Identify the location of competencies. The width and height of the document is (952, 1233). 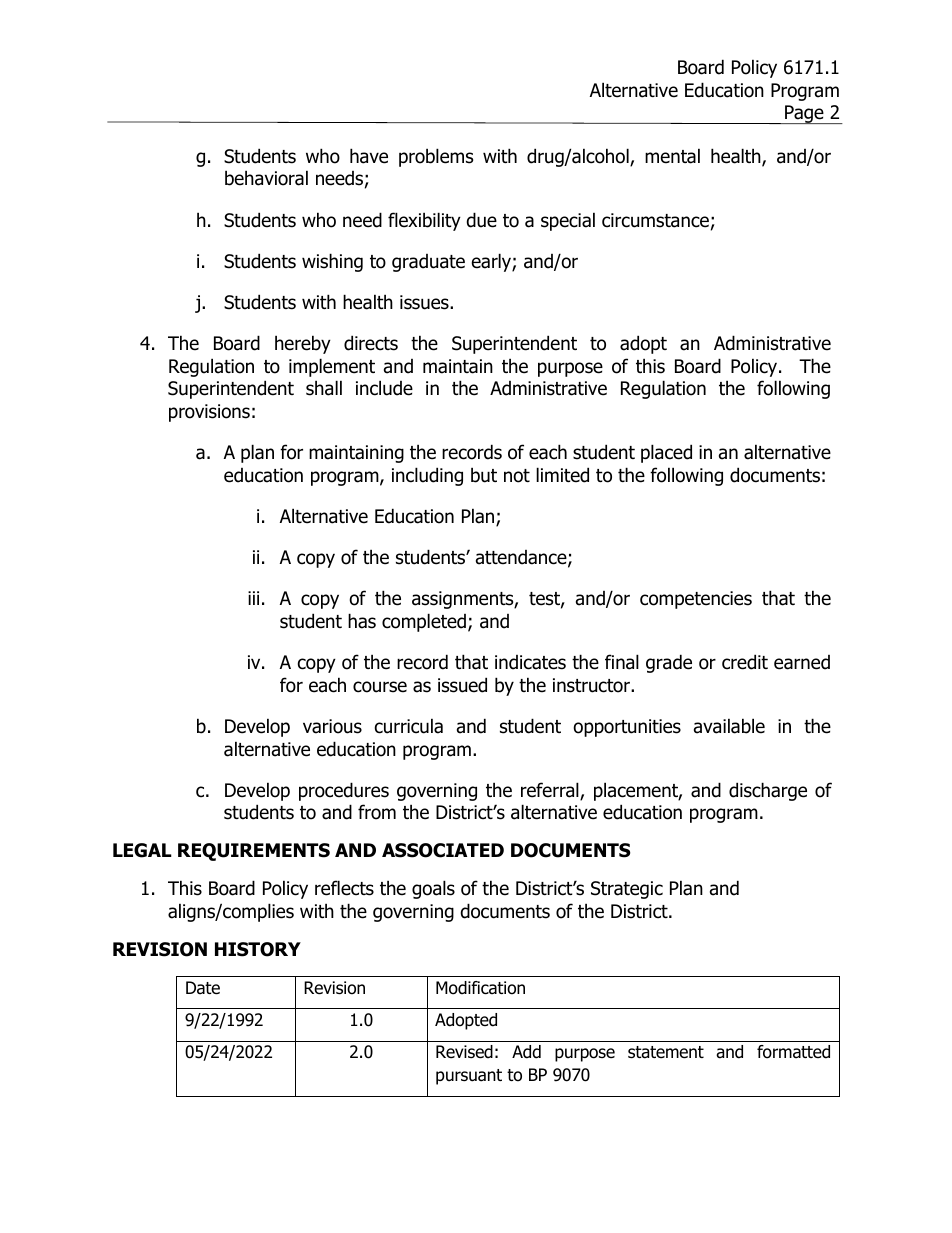
(696, 600).
